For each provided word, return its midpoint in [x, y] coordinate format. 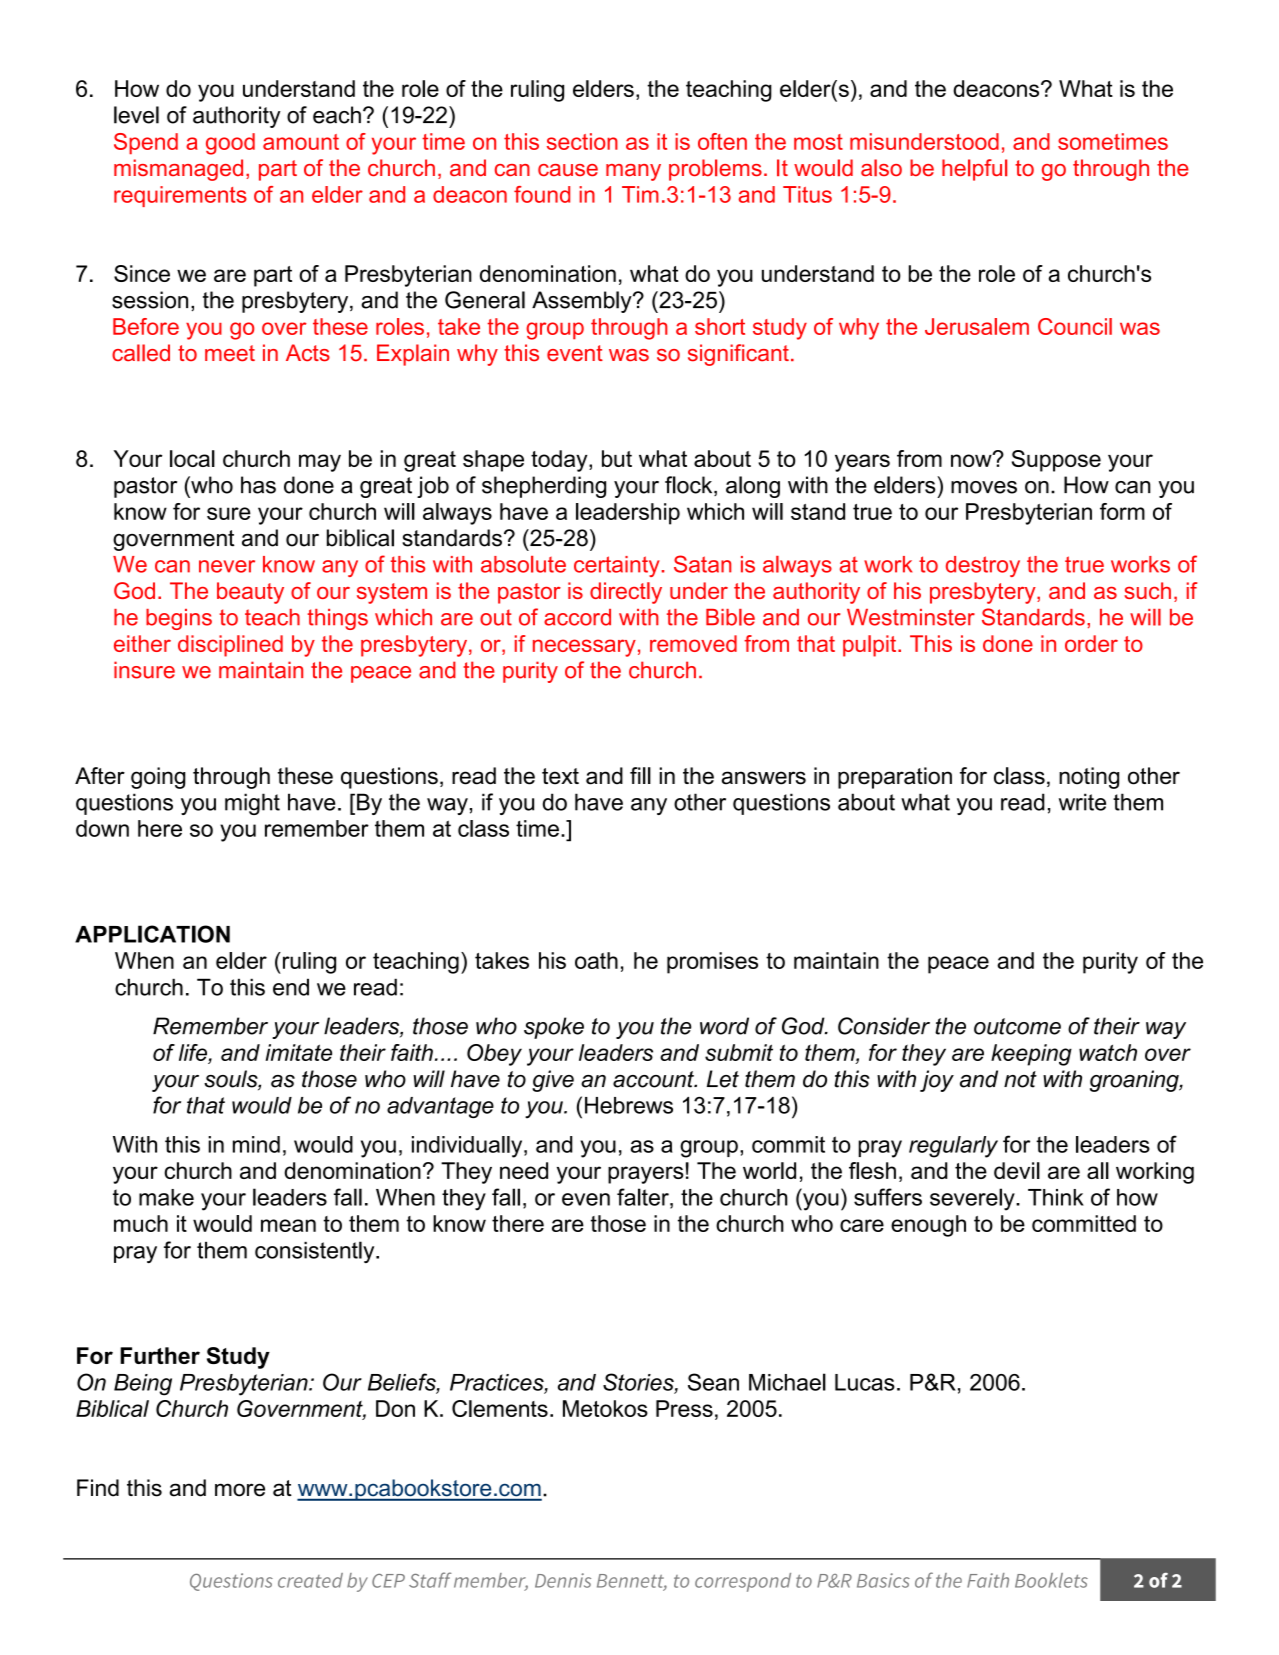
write [1082, 802]
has [258, 485]
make [166, 1197]
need [524, 1170]
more [240, 1490]
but [617, 458]
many [633, 172]
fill [640, 775]
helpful [974, 170]
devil [1017, 1170]
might [252, 804]
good [230, 144]
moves [984, 487]
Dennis [563, 1580]
